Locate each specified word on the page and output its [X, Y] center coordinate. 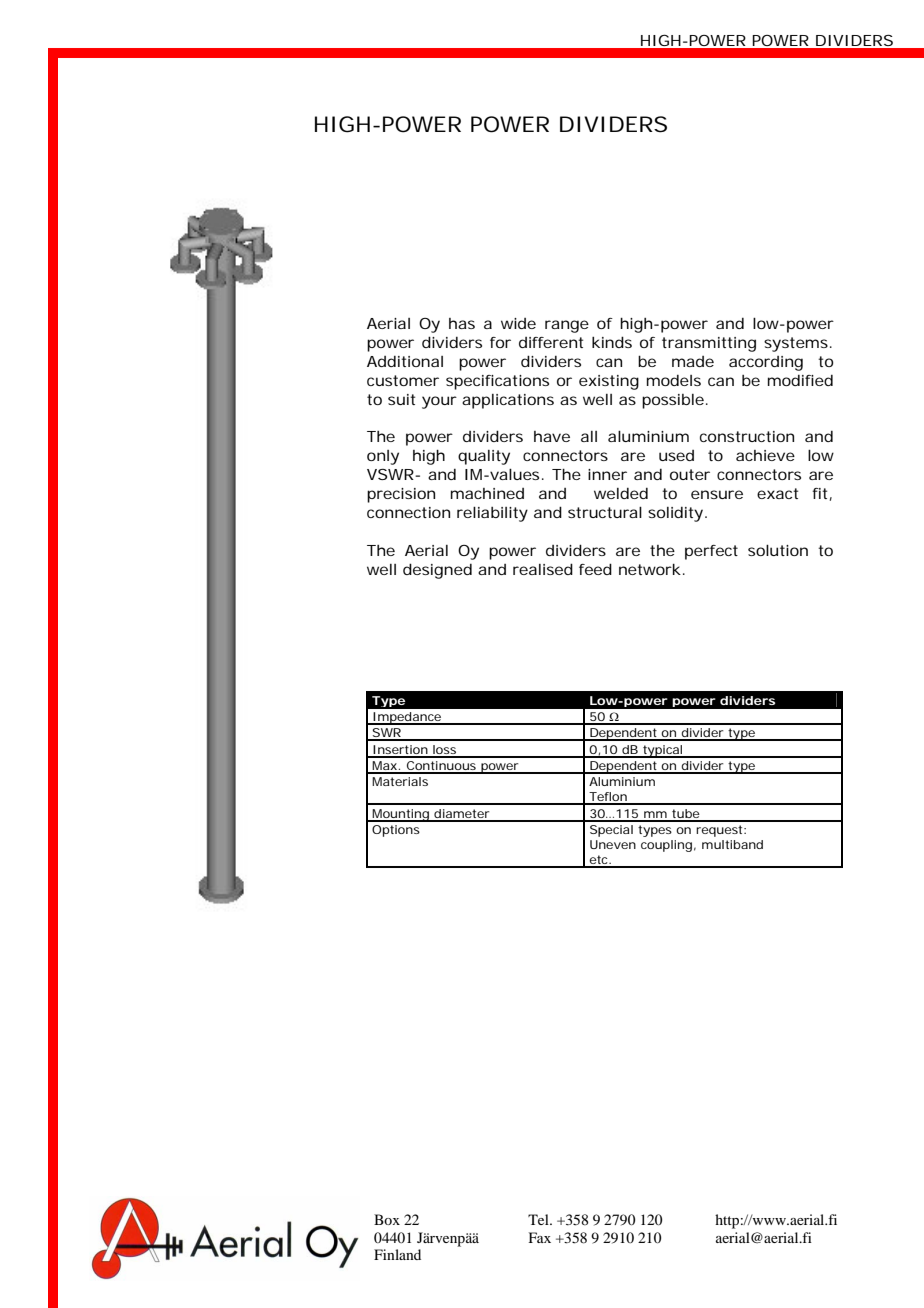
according [766, 363]
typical [662, 751]
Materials [400, 781]
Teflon [608, 798]
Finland [397, 1254]
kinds [612, 342]
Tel [539, 1219]
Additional [405, 361]
